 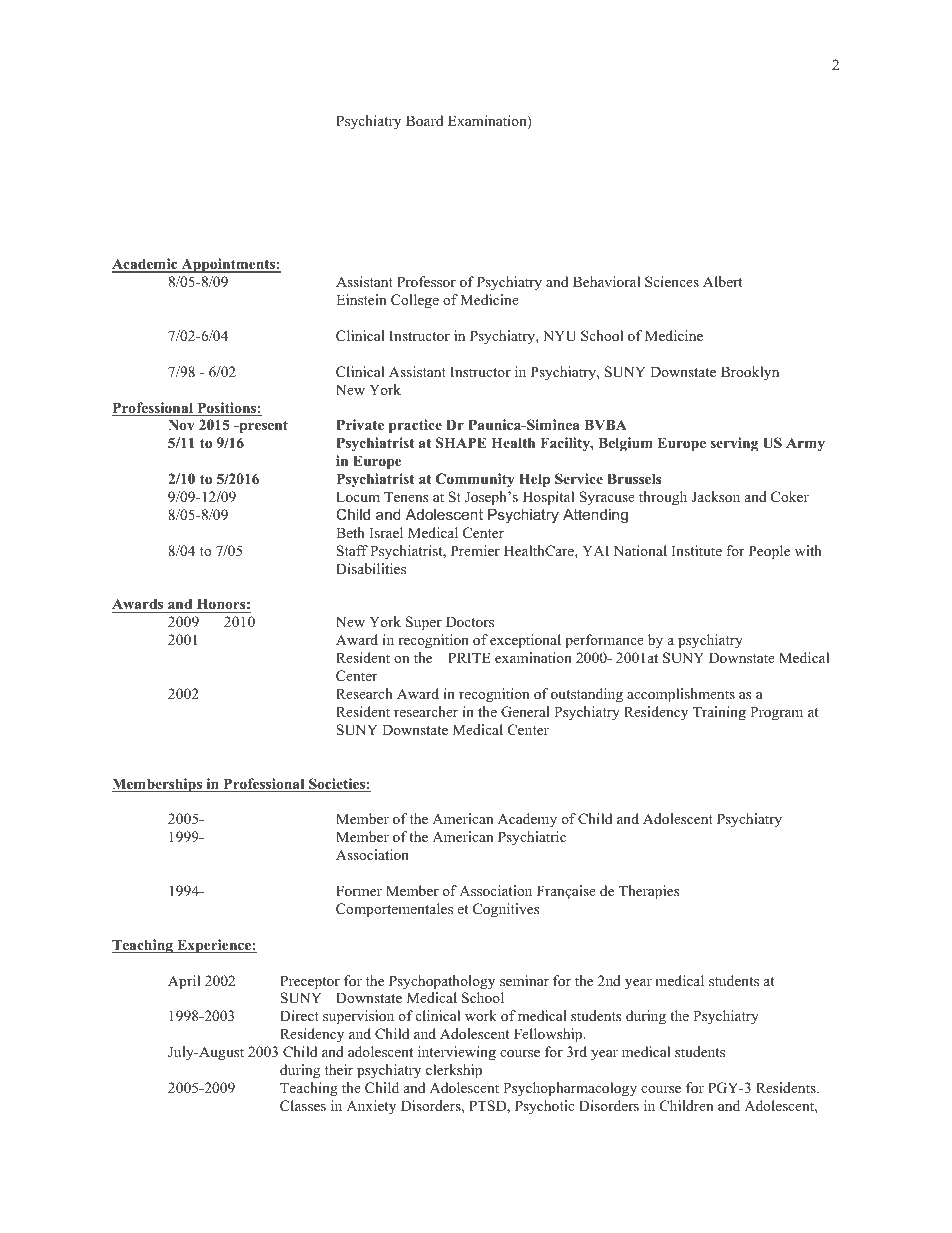 What do you see at coordinates (352, 551) in the page?
I see `Staff` at bounding box center [352, 551].
